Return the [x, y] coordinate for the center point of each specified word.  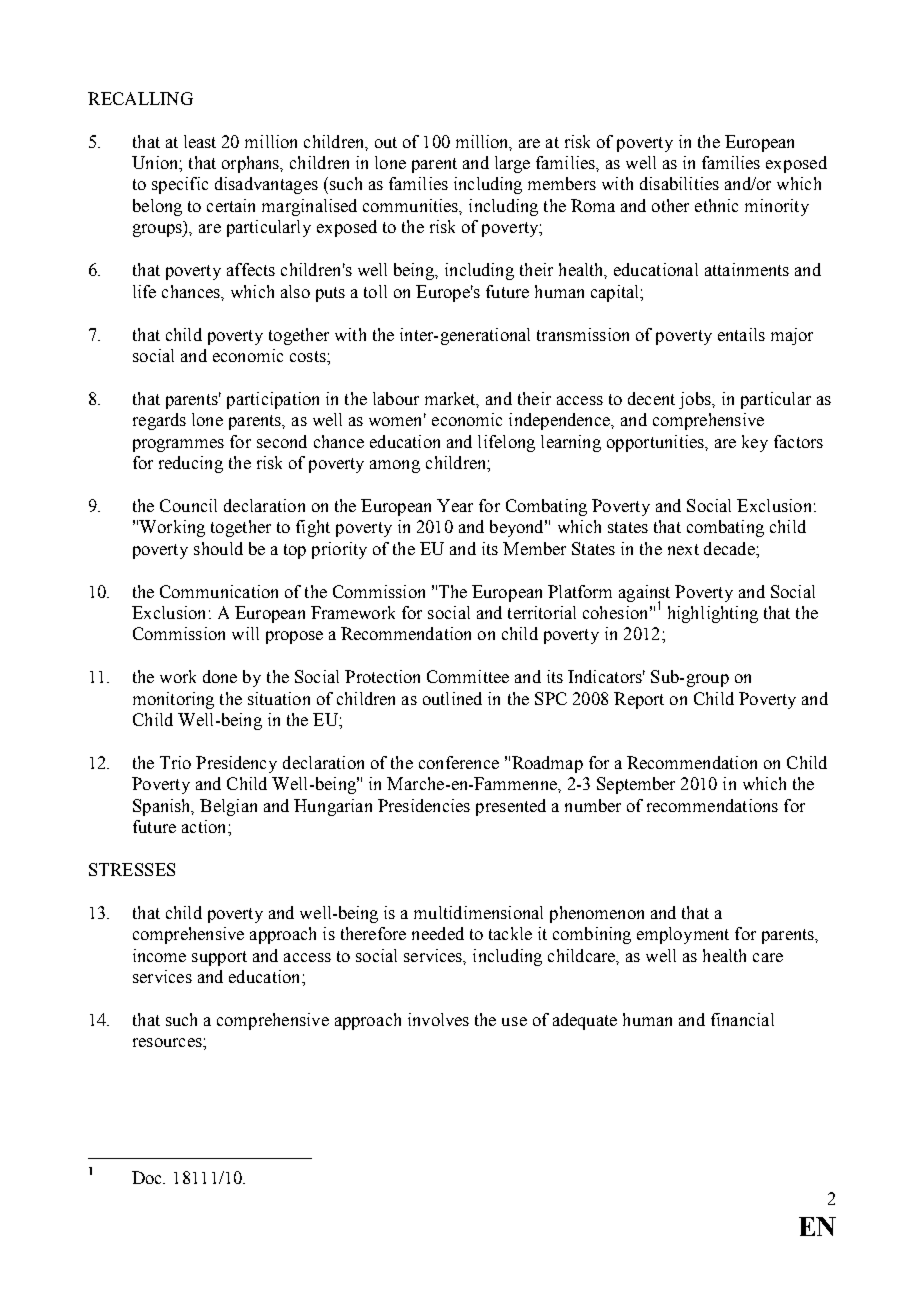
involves [438, 1019]
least [200, 141]
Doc [148, 1177]
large [512, 164]
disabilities [679, 183]
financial [742, 1019]
